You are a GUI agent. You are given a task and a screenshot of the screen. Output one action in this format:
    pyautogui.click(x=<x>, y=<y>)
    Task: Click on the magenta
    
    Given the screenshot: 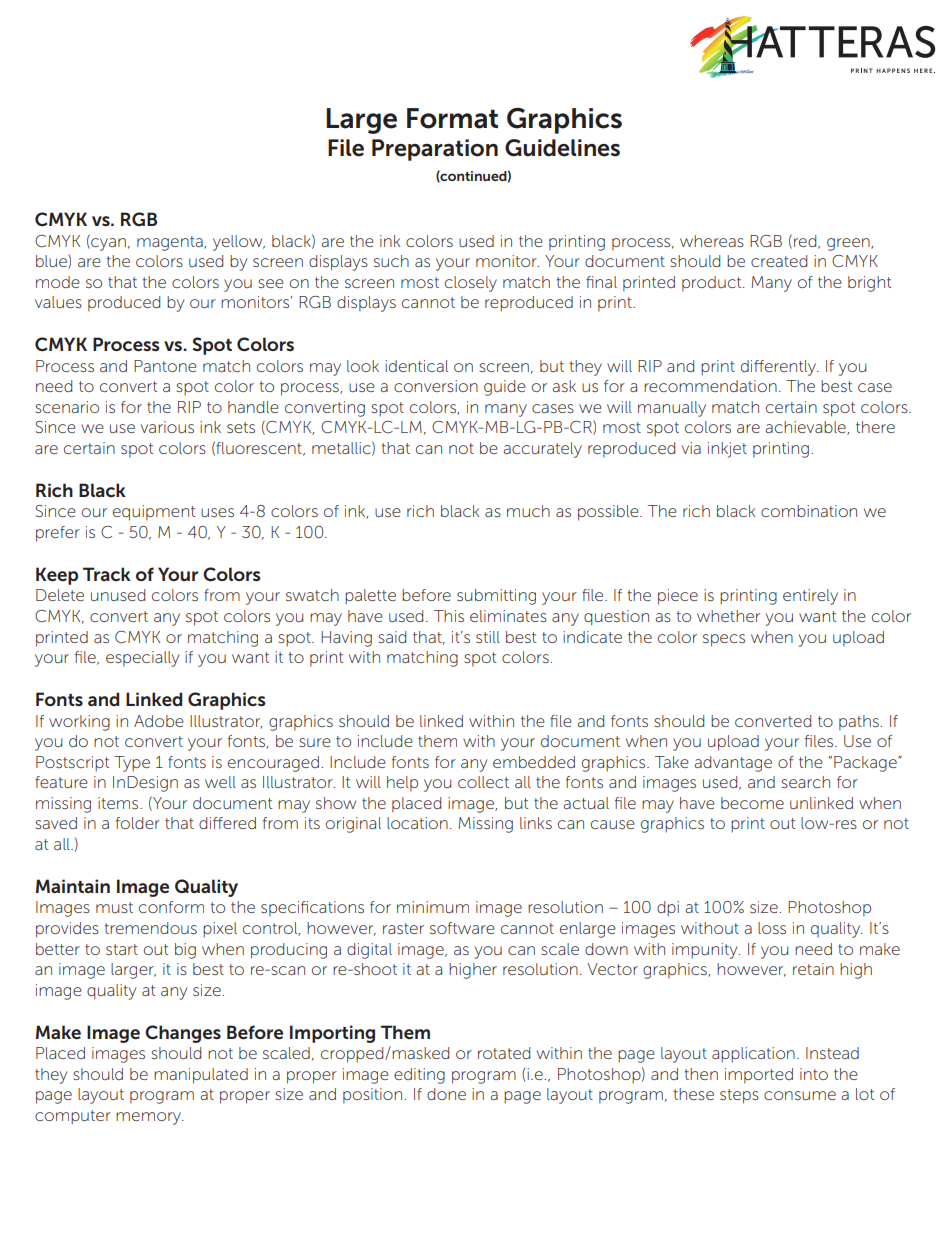 What is the action you would take?
    pyautogui.click(x=171, y=243)
